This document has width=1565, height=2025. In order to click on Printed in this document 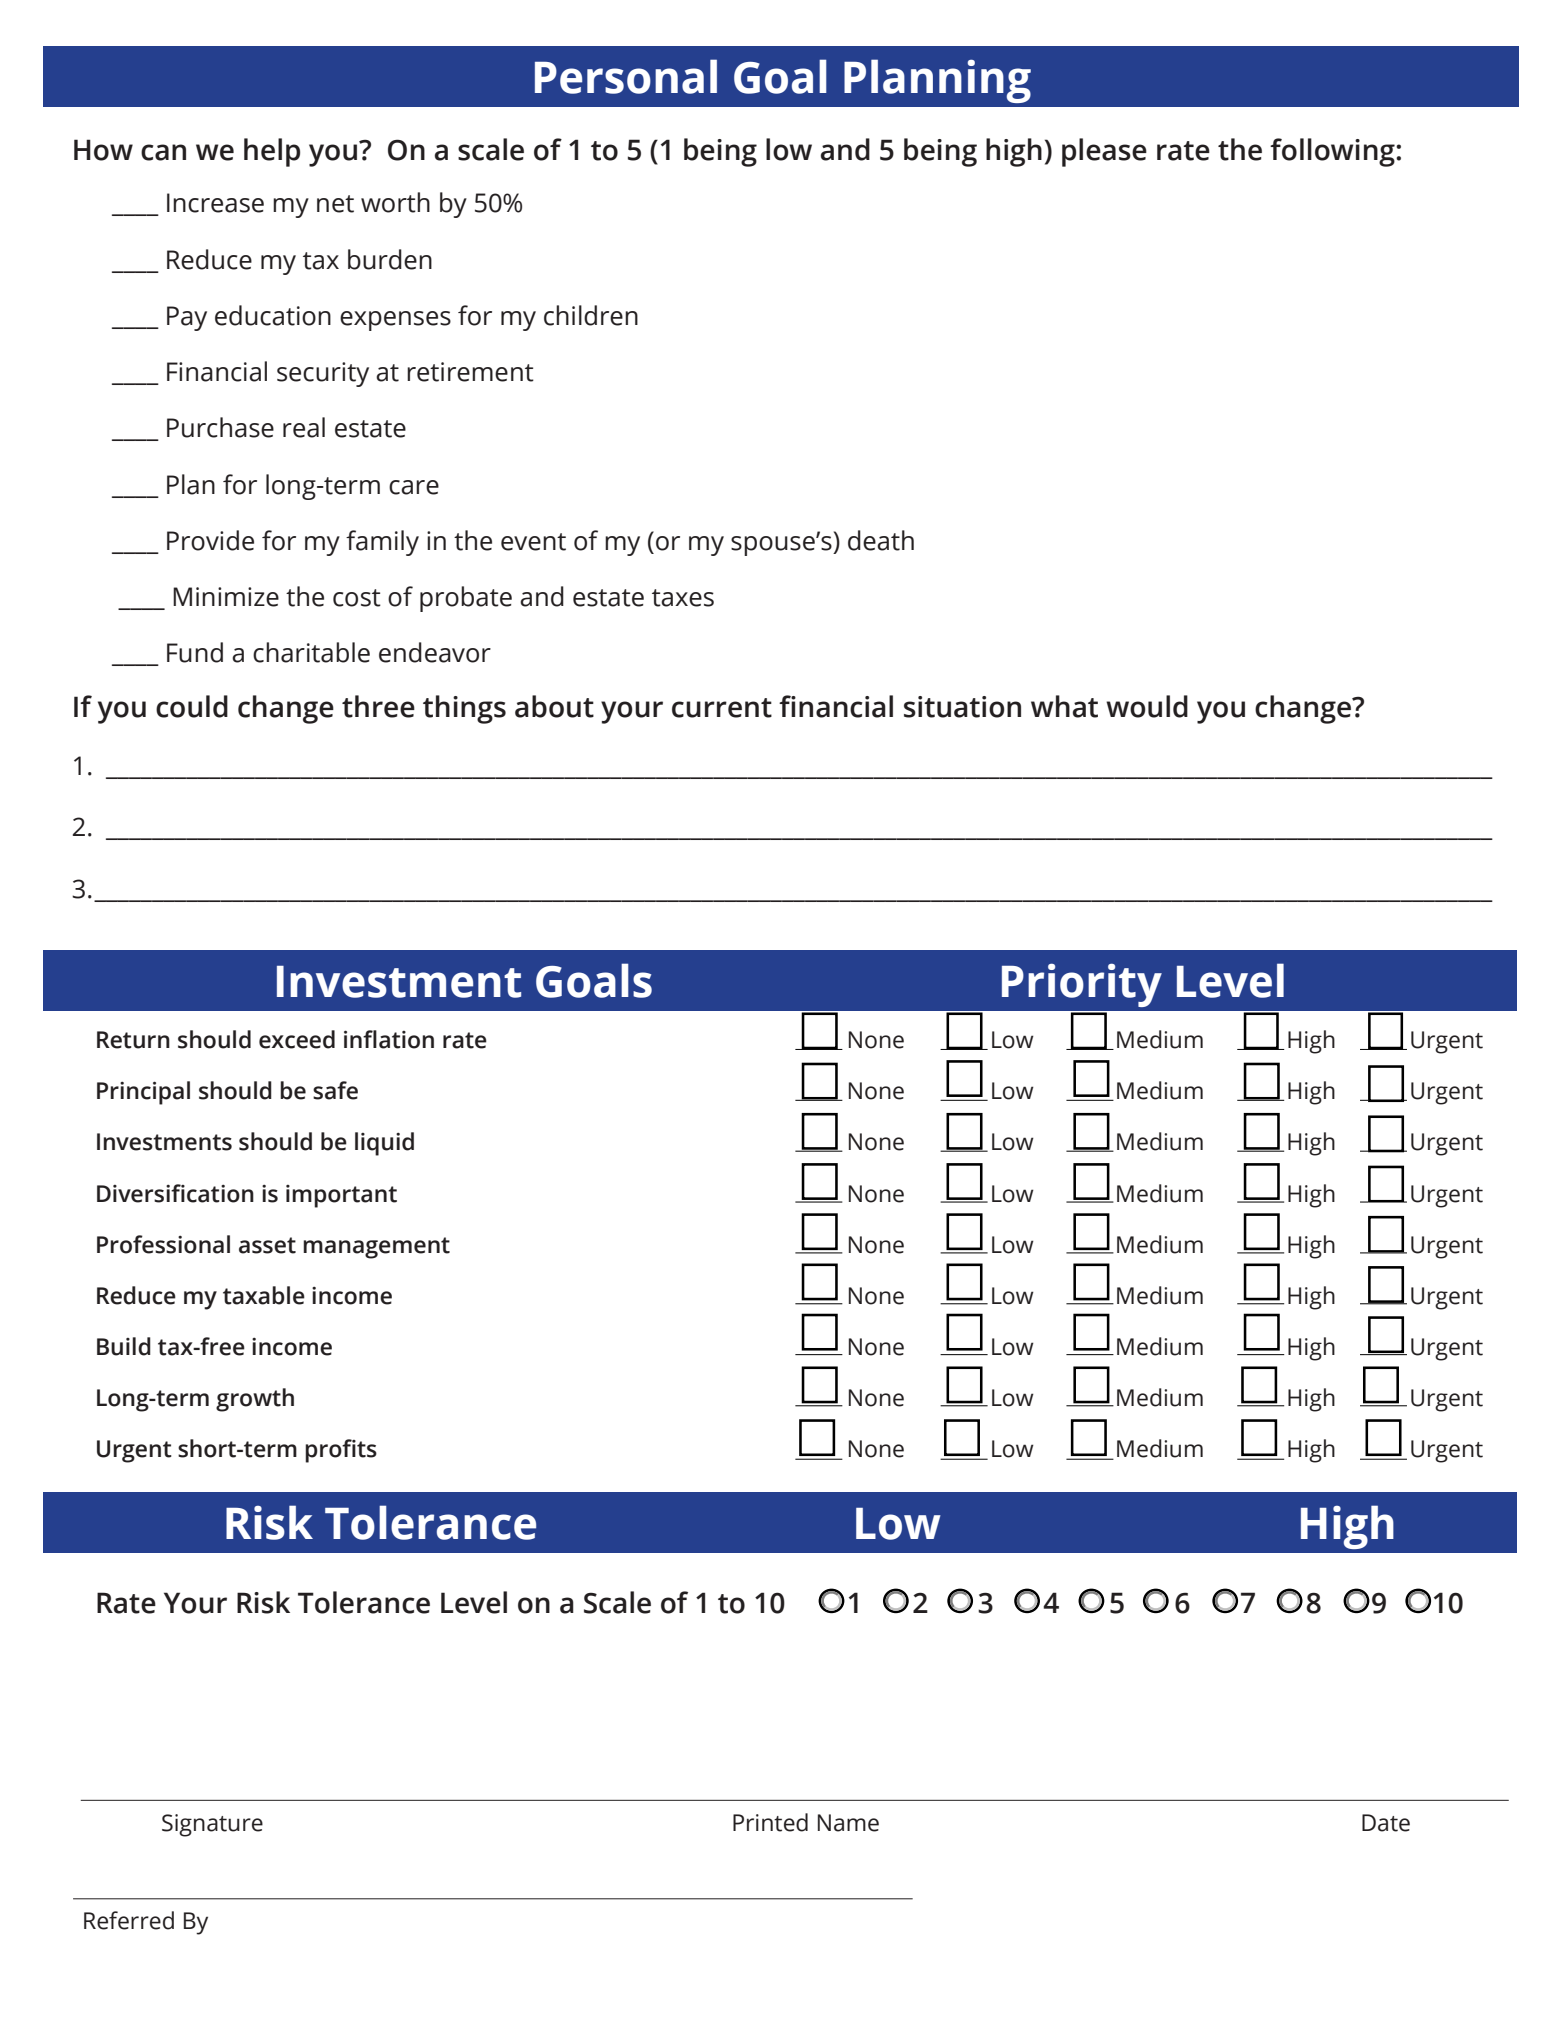, I will do `click(770, 1822)`.
